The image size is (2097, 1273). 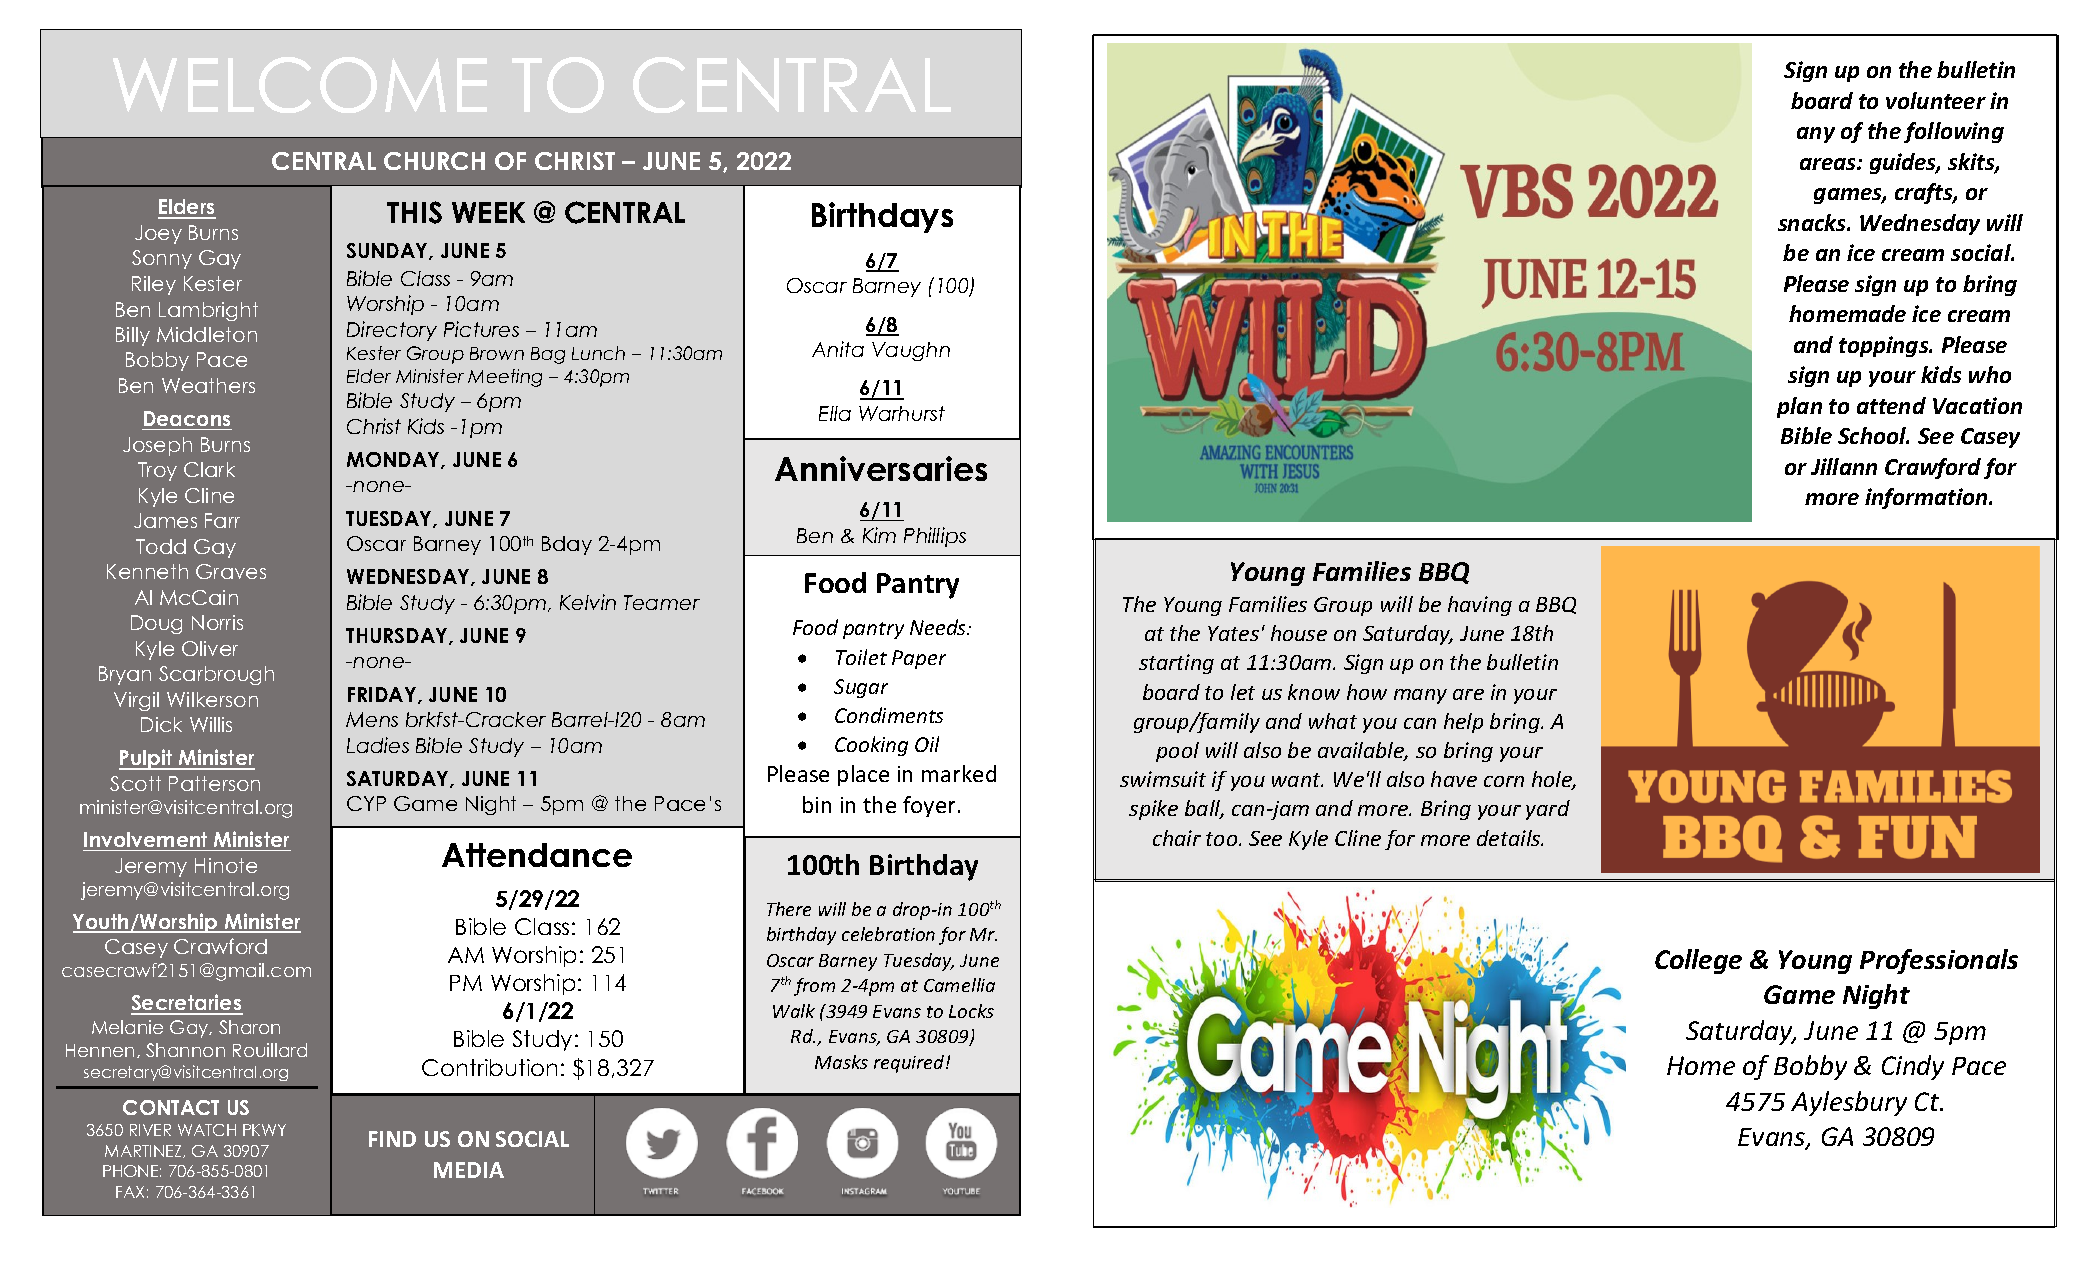 I want to click on having, so click(x=1480, y=606).
